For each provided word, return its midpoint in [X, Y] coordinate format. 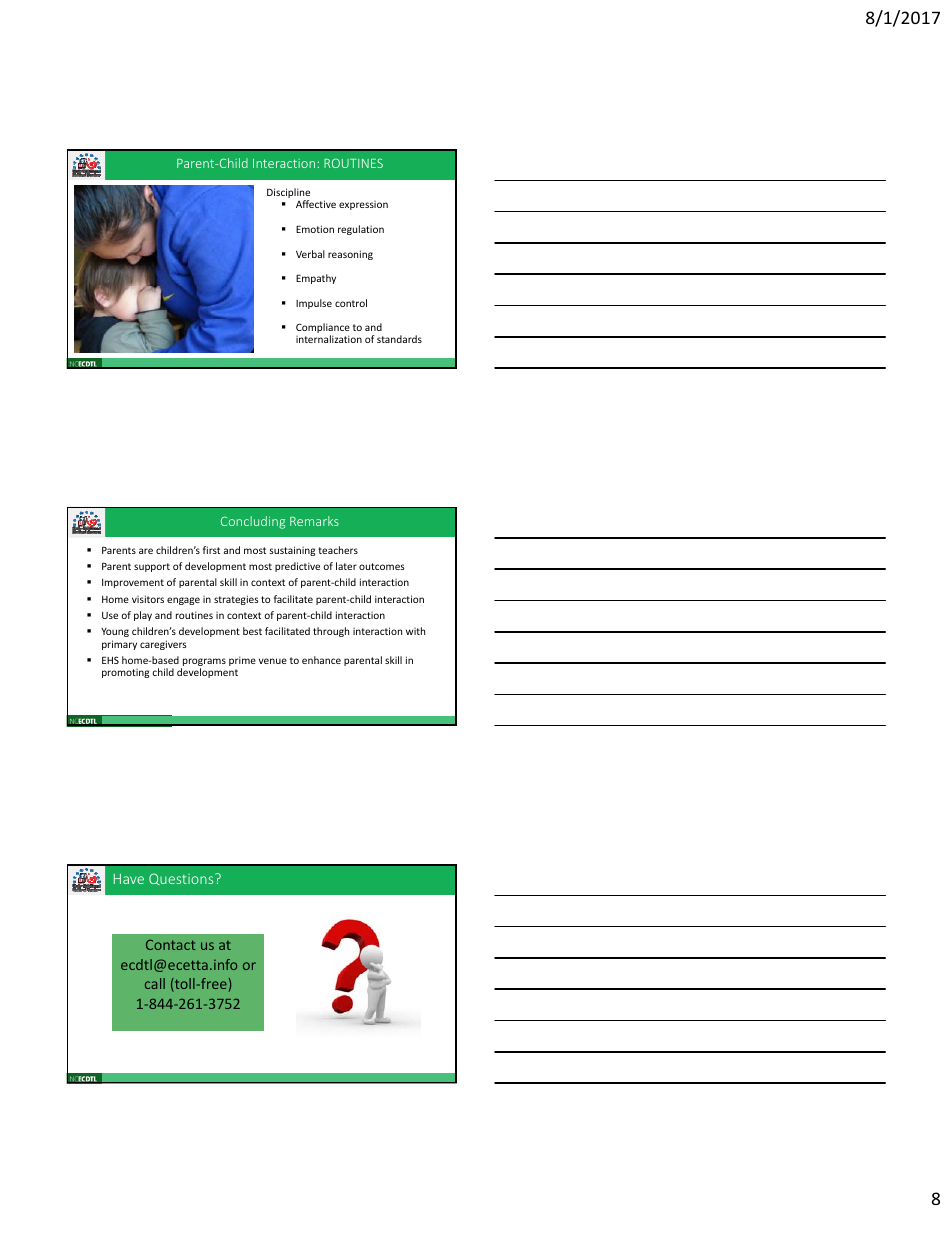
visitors [148, 599]
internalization [329, 339]
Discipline [288, 194]
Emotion [315, 229]
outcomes [382, 566]
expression [363, 205]
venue [273, 661]
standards [399, 339]
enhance [321, 660]
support [152, 567]
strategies [236, 600]
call [155, 983]
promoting [125, 673]
